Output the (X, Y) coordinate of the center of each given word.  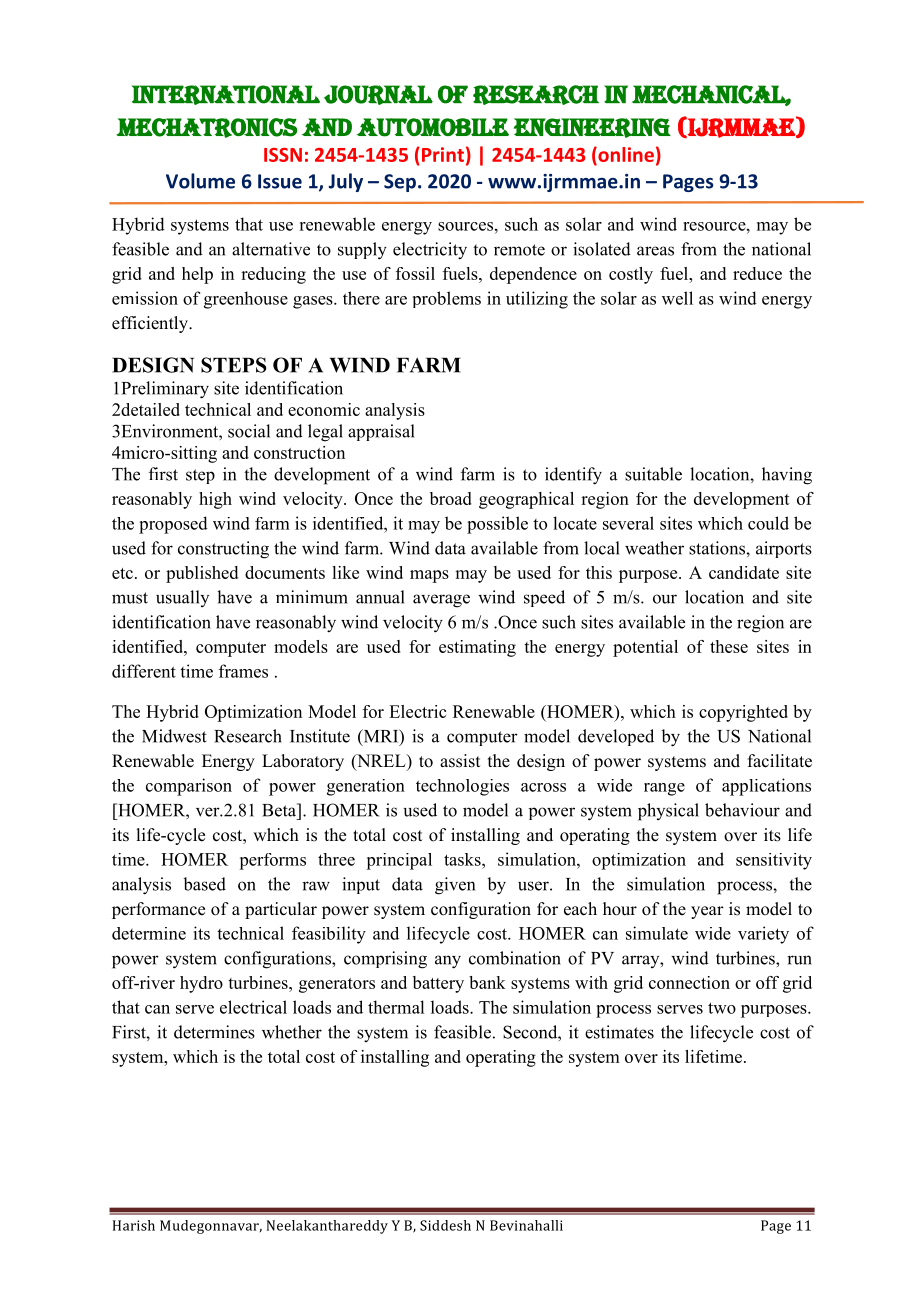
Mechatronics (206, 128)
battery (438, 984)
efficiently (151, 324)
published (202, 574)
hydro (201, 984)
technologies (462, 787)
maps (429, 576)
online (625, 156)
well (677, 298)
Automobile (433, 127)
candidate (744, 572)
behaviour (742, 810)
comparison (189, 787)
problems (447, 299)
